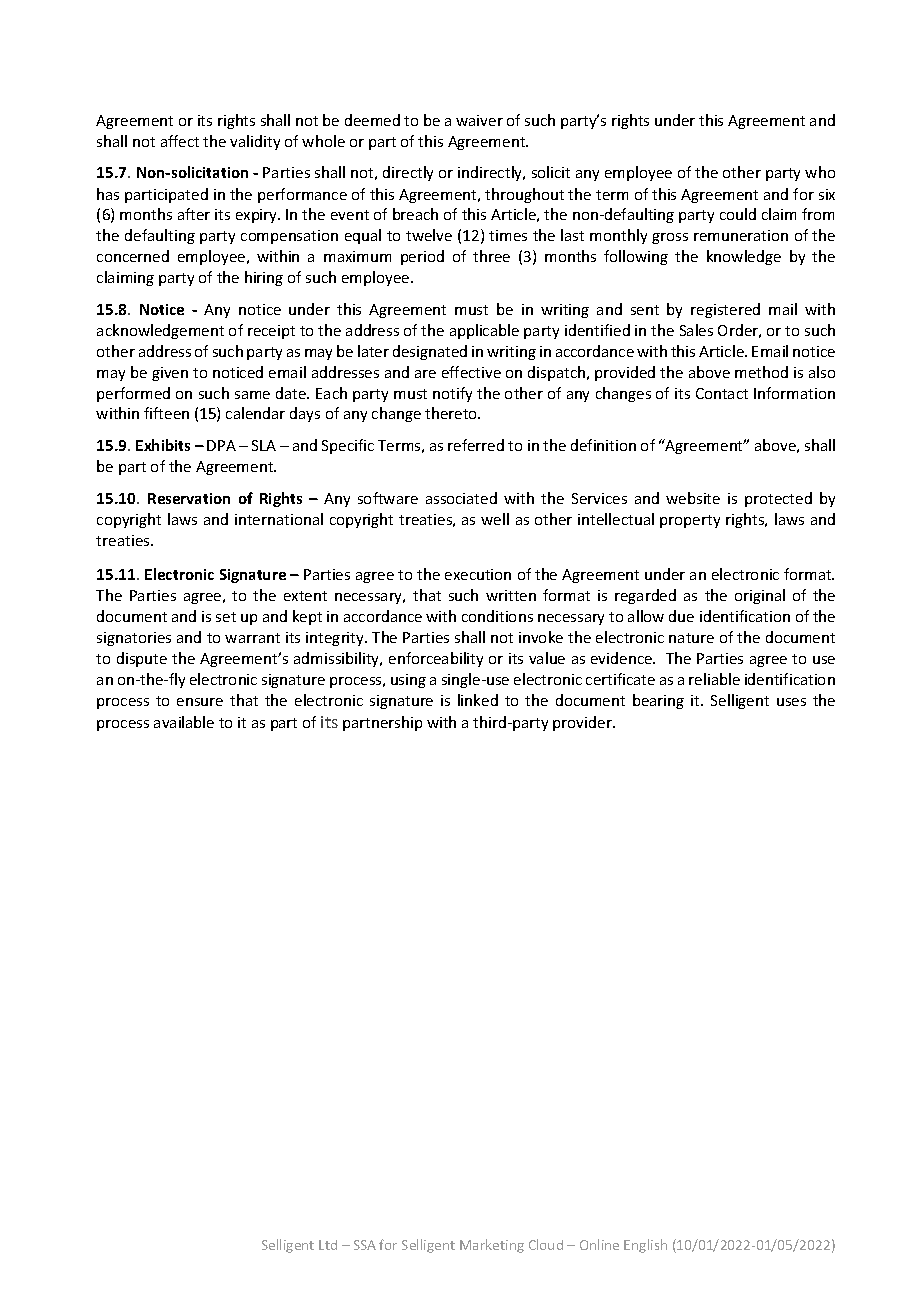 The width and height of the screenshot is (924, 1308). What do you see at coordinates (714, 679) in the screenshot?
I see `reliable` at bounding box center [714, 679].
